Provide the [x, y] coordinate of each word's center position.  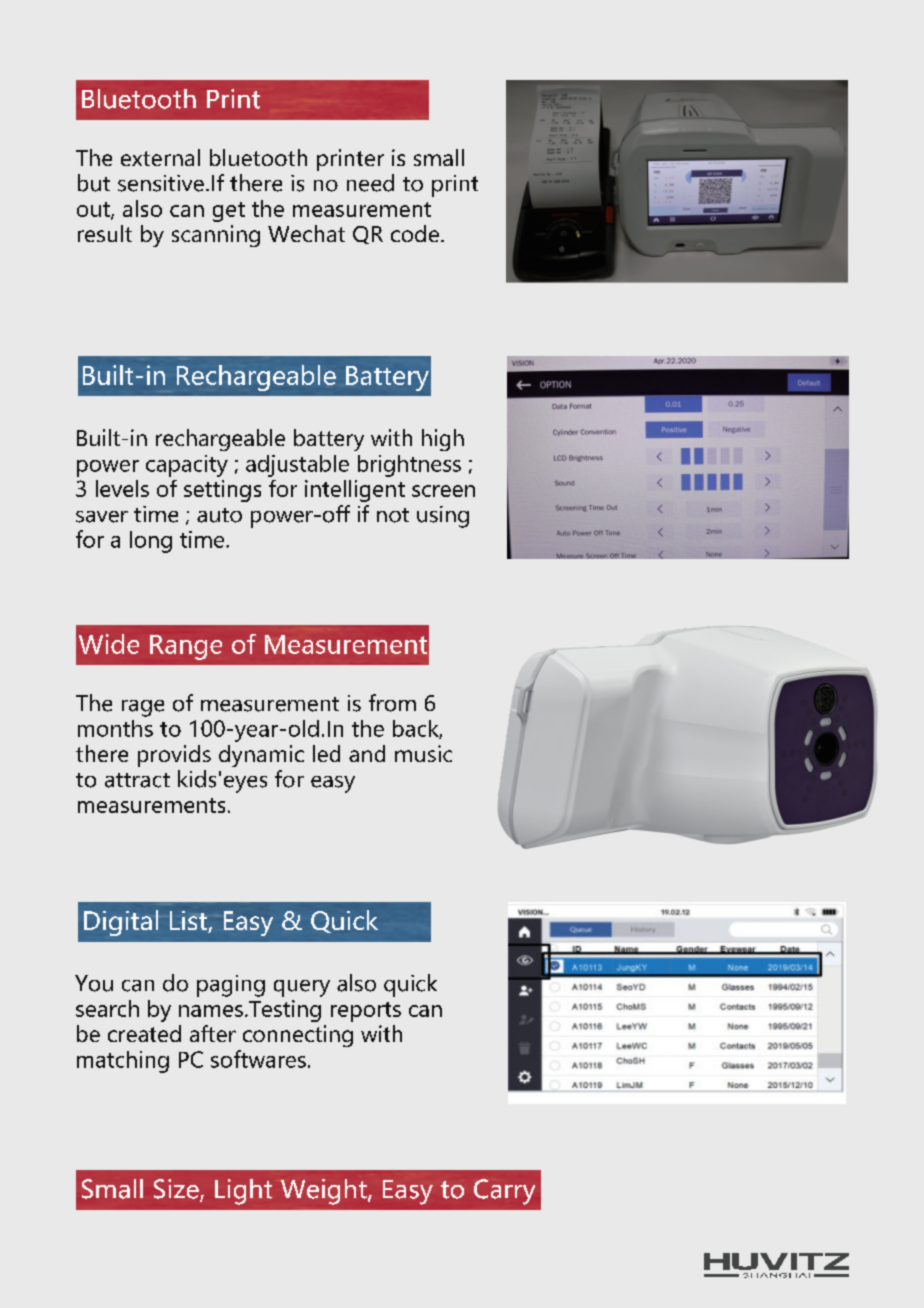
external [160, 157]
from [392, 703]
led [326, 753]
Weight [325, 1192]
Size [177, 1190]
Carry [504, 1192]
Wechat [306, 233]
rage [143, 708]
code [415, 233]
